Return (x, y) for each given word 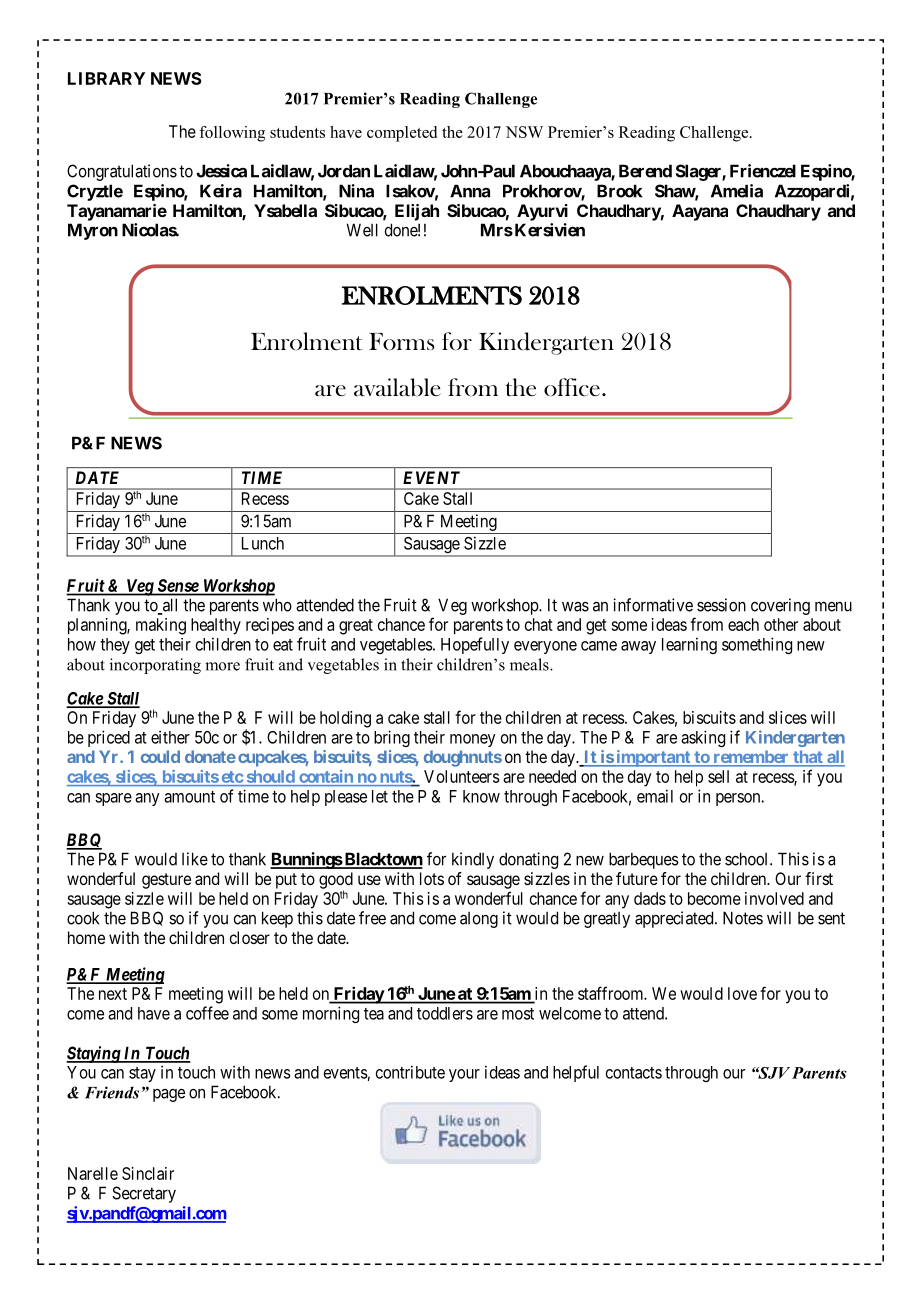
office (572, 387)
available (397, 387)
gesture (166, 881)
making (161, 626)
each (743, 624)
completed (402, 134)
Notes (743, 918)
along (479, 920)
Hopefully (475, 645)
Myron (93, 231)
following (232, 134)
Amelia (737, 191)
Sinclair (148, 1173)
